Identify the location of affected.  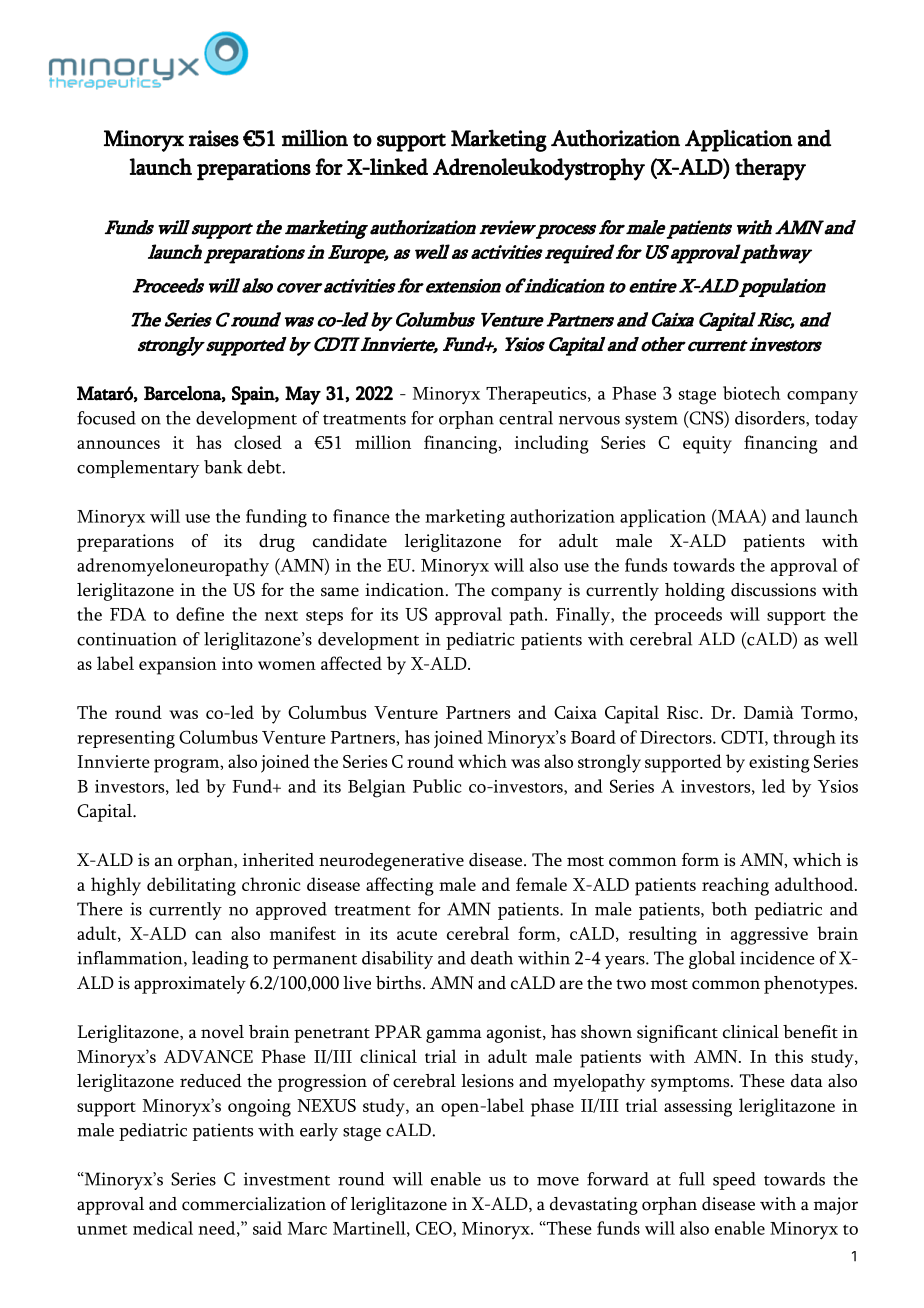
(351, 663).
